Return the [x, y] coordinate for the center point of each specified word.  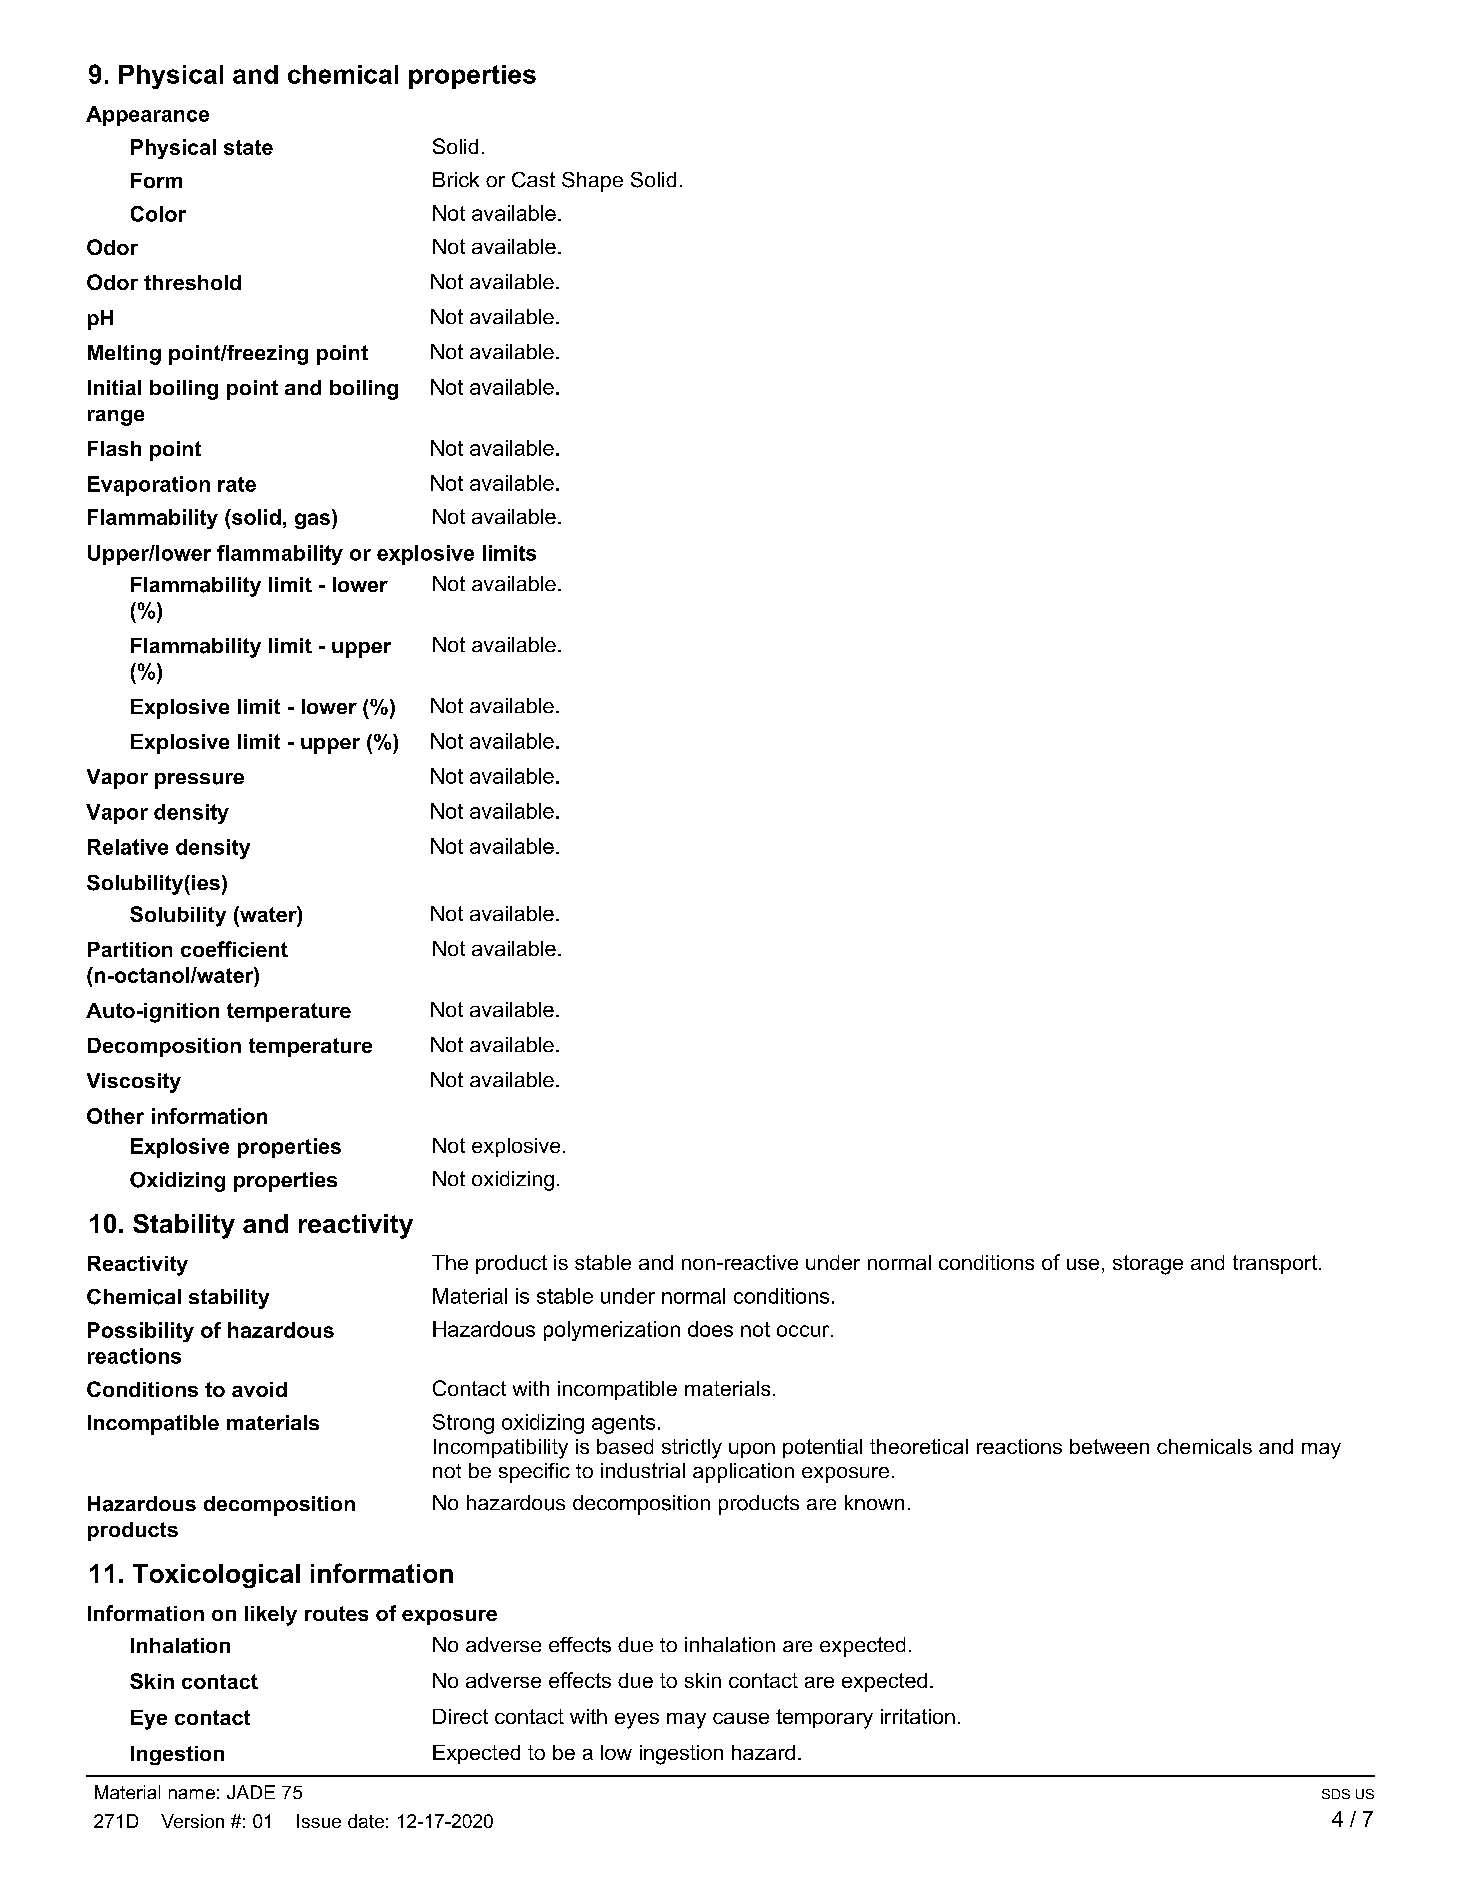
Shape [592, 182]
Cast [533, 180]
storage [1148, 1265]
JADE [251, 1792]
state [248, 147]
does [710, 1329]
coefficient [234, 949]
